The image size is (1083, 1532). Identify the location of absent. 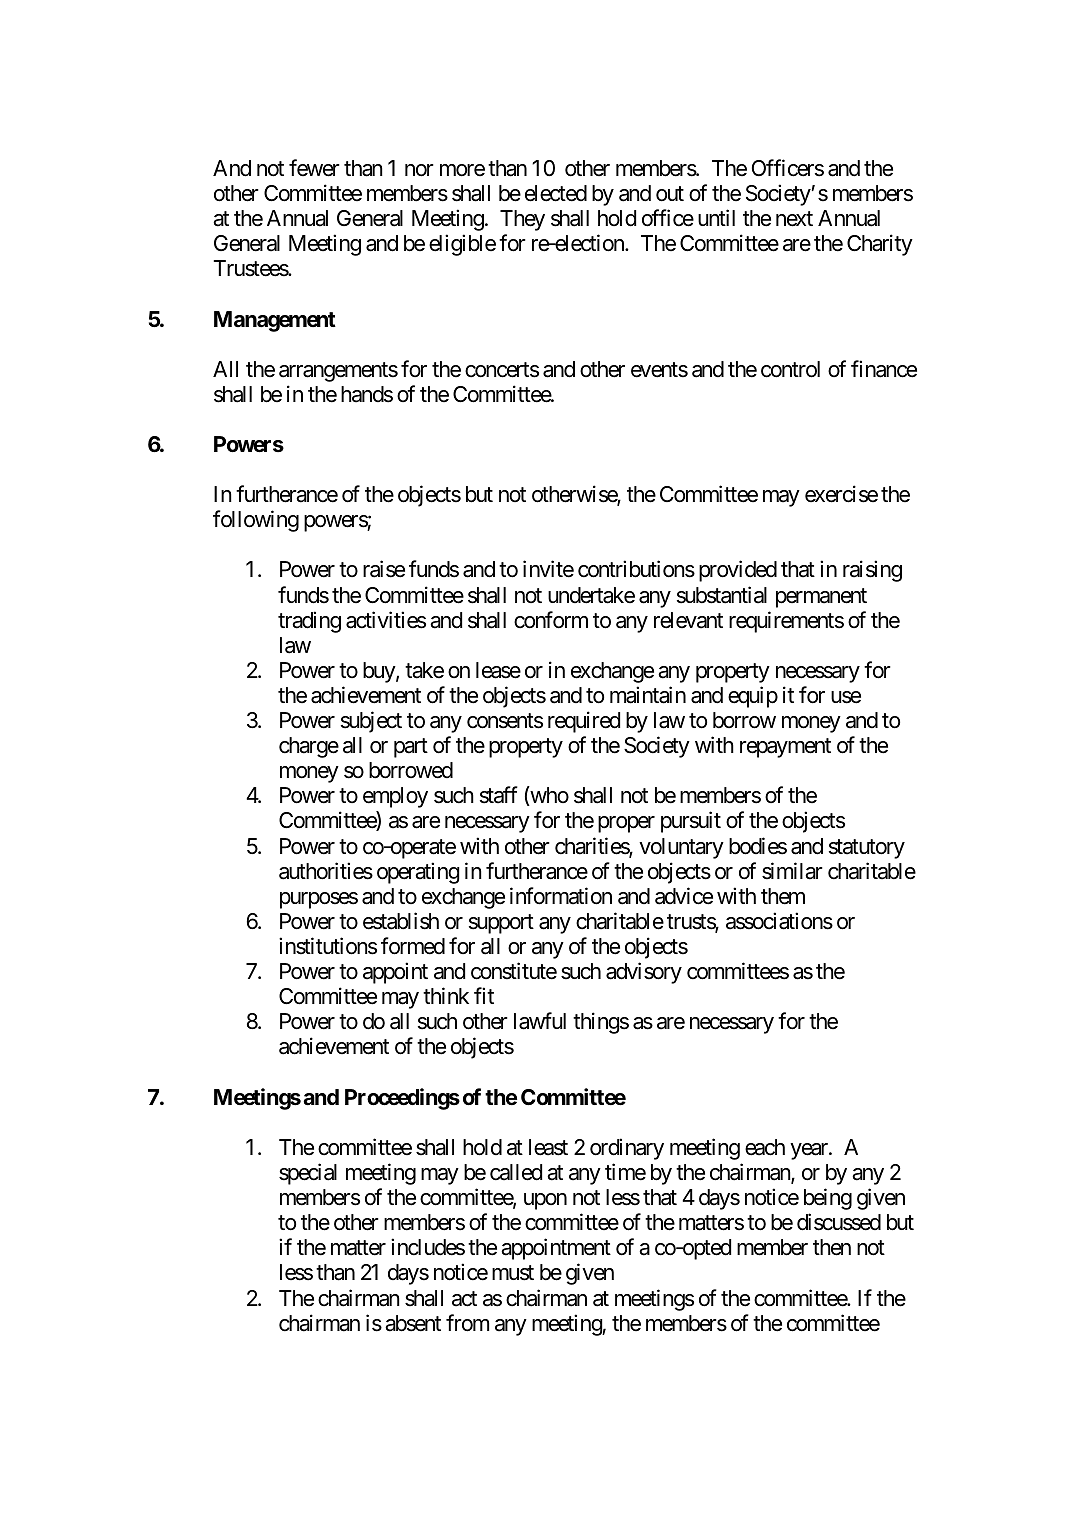
(413, 1323).
